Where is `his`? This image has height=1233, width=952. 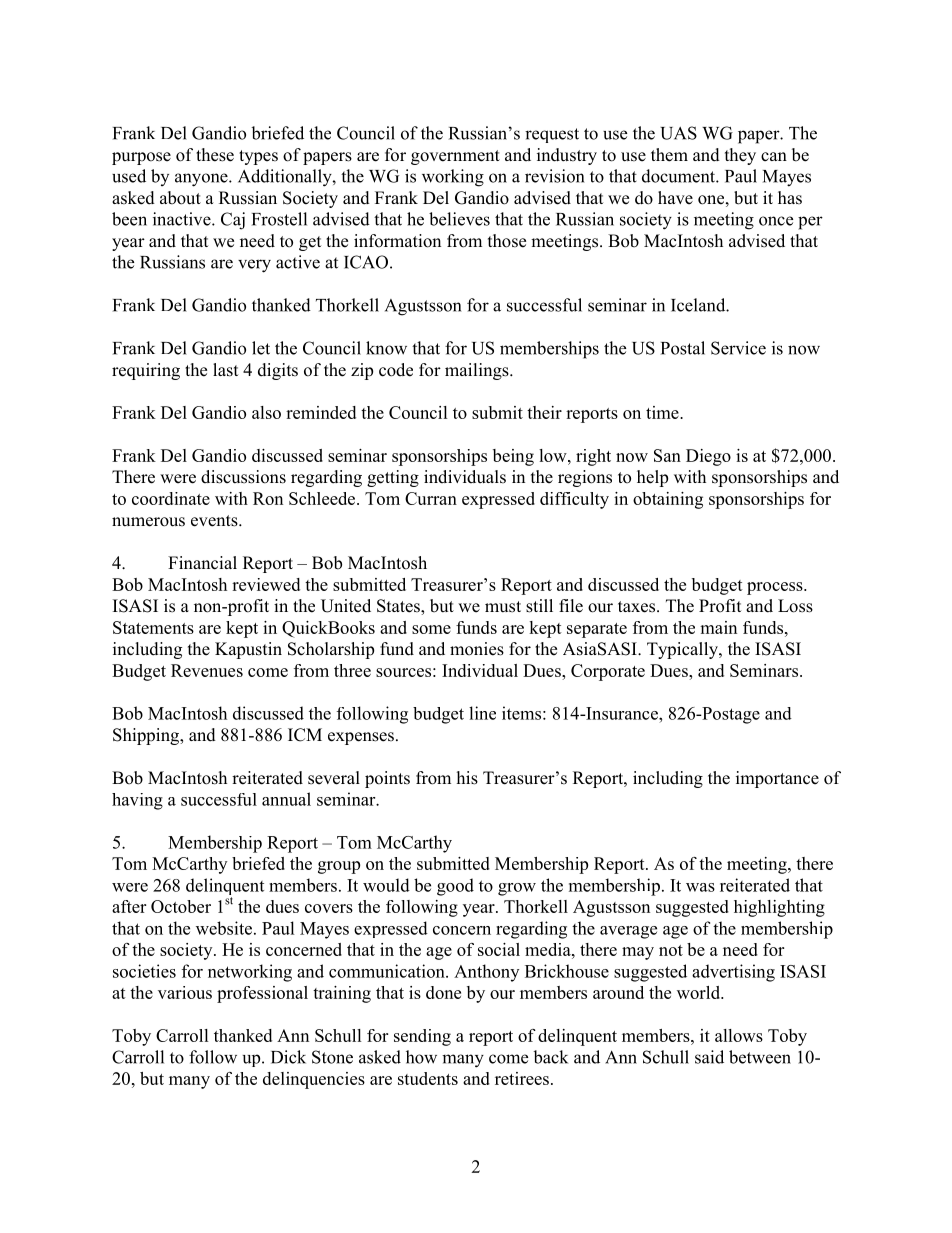
his is located at coordinates (467, 778).
